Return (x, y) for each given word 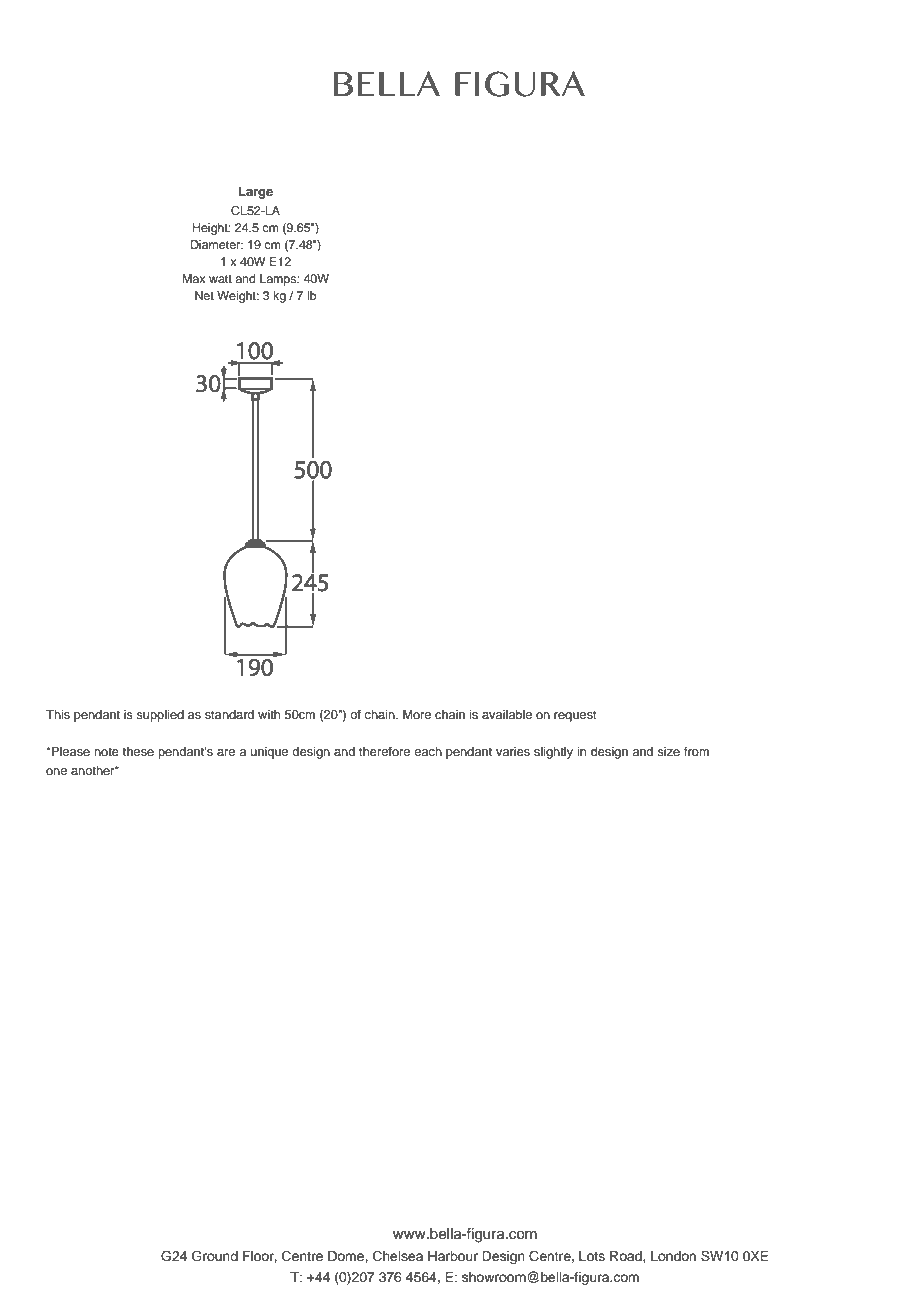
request (575, 716)
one (56, 771)
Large (256, 192)
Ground (215, 1256)
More (417, 714)
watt (220, 279)
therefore (384, 751)
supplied (160, 716)
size (668, 751)
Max (194, 278)
